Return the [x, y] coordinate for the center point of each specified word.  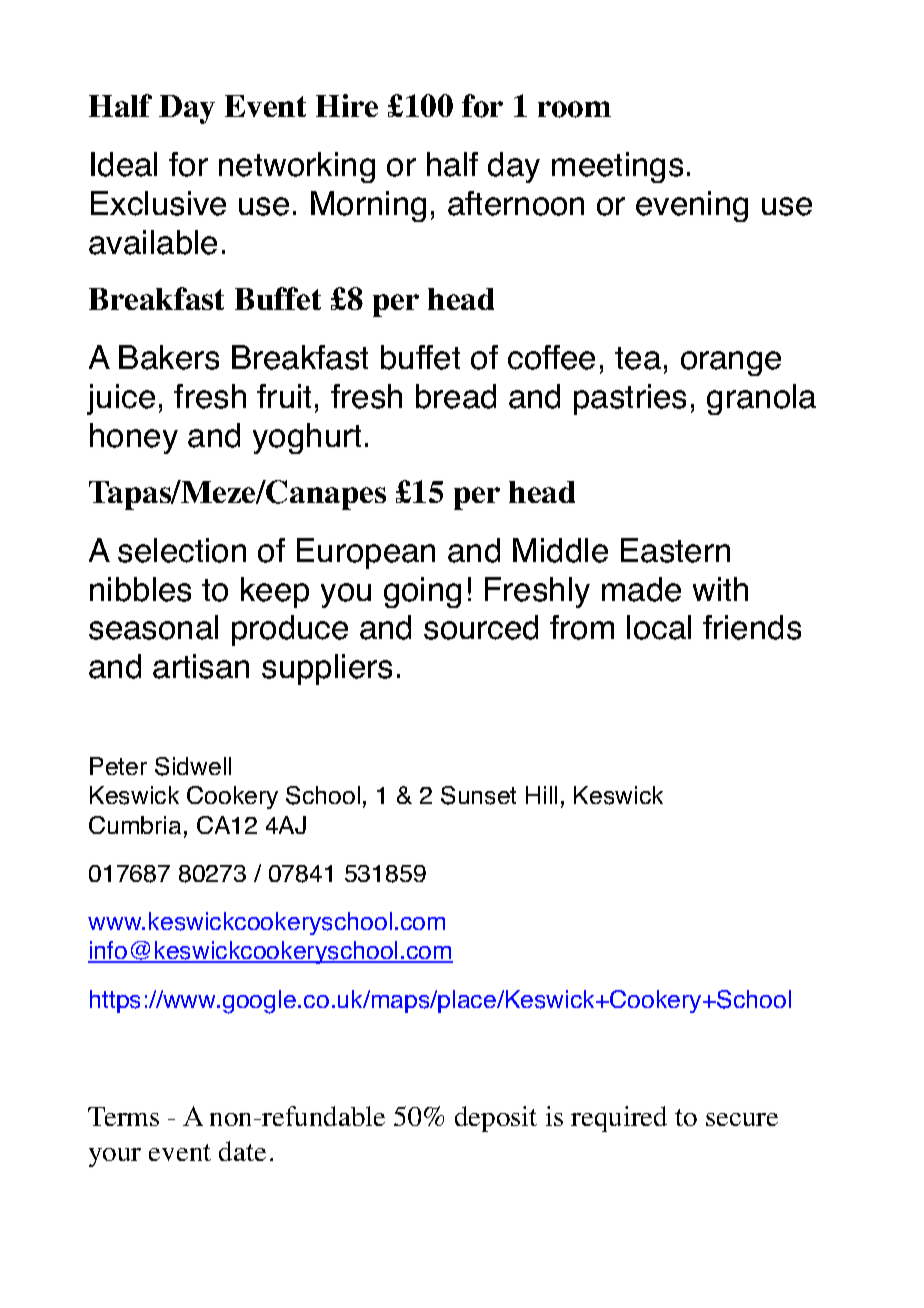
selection [182, 550]
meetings [617, 167]
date [242, 1151]
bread [456, 396]
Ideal [124, 164]
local [659, 627]
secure [742, 1119]
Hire [347, 105]
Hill [541, 795]
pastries [630, 399]
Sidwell [193, 766]
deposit [496, 1119]
